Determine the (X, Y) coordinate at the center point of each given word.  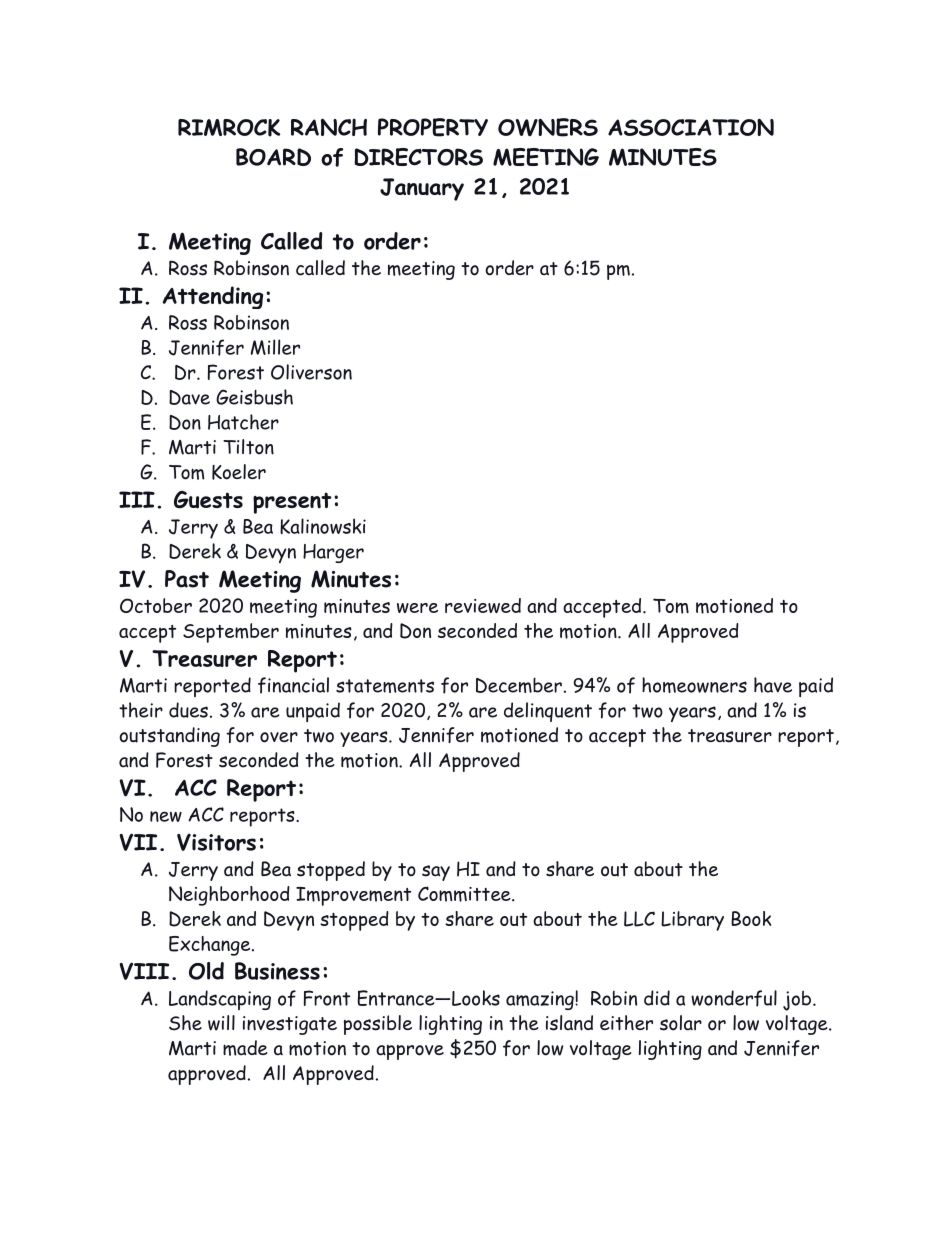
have (773, 685)
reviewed (483, 605)
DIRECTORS (418, 157)
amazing (541, 1000)
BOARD (273, 157)
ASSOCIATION (691, 127)
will (221, 1023)
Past (187, 579)
